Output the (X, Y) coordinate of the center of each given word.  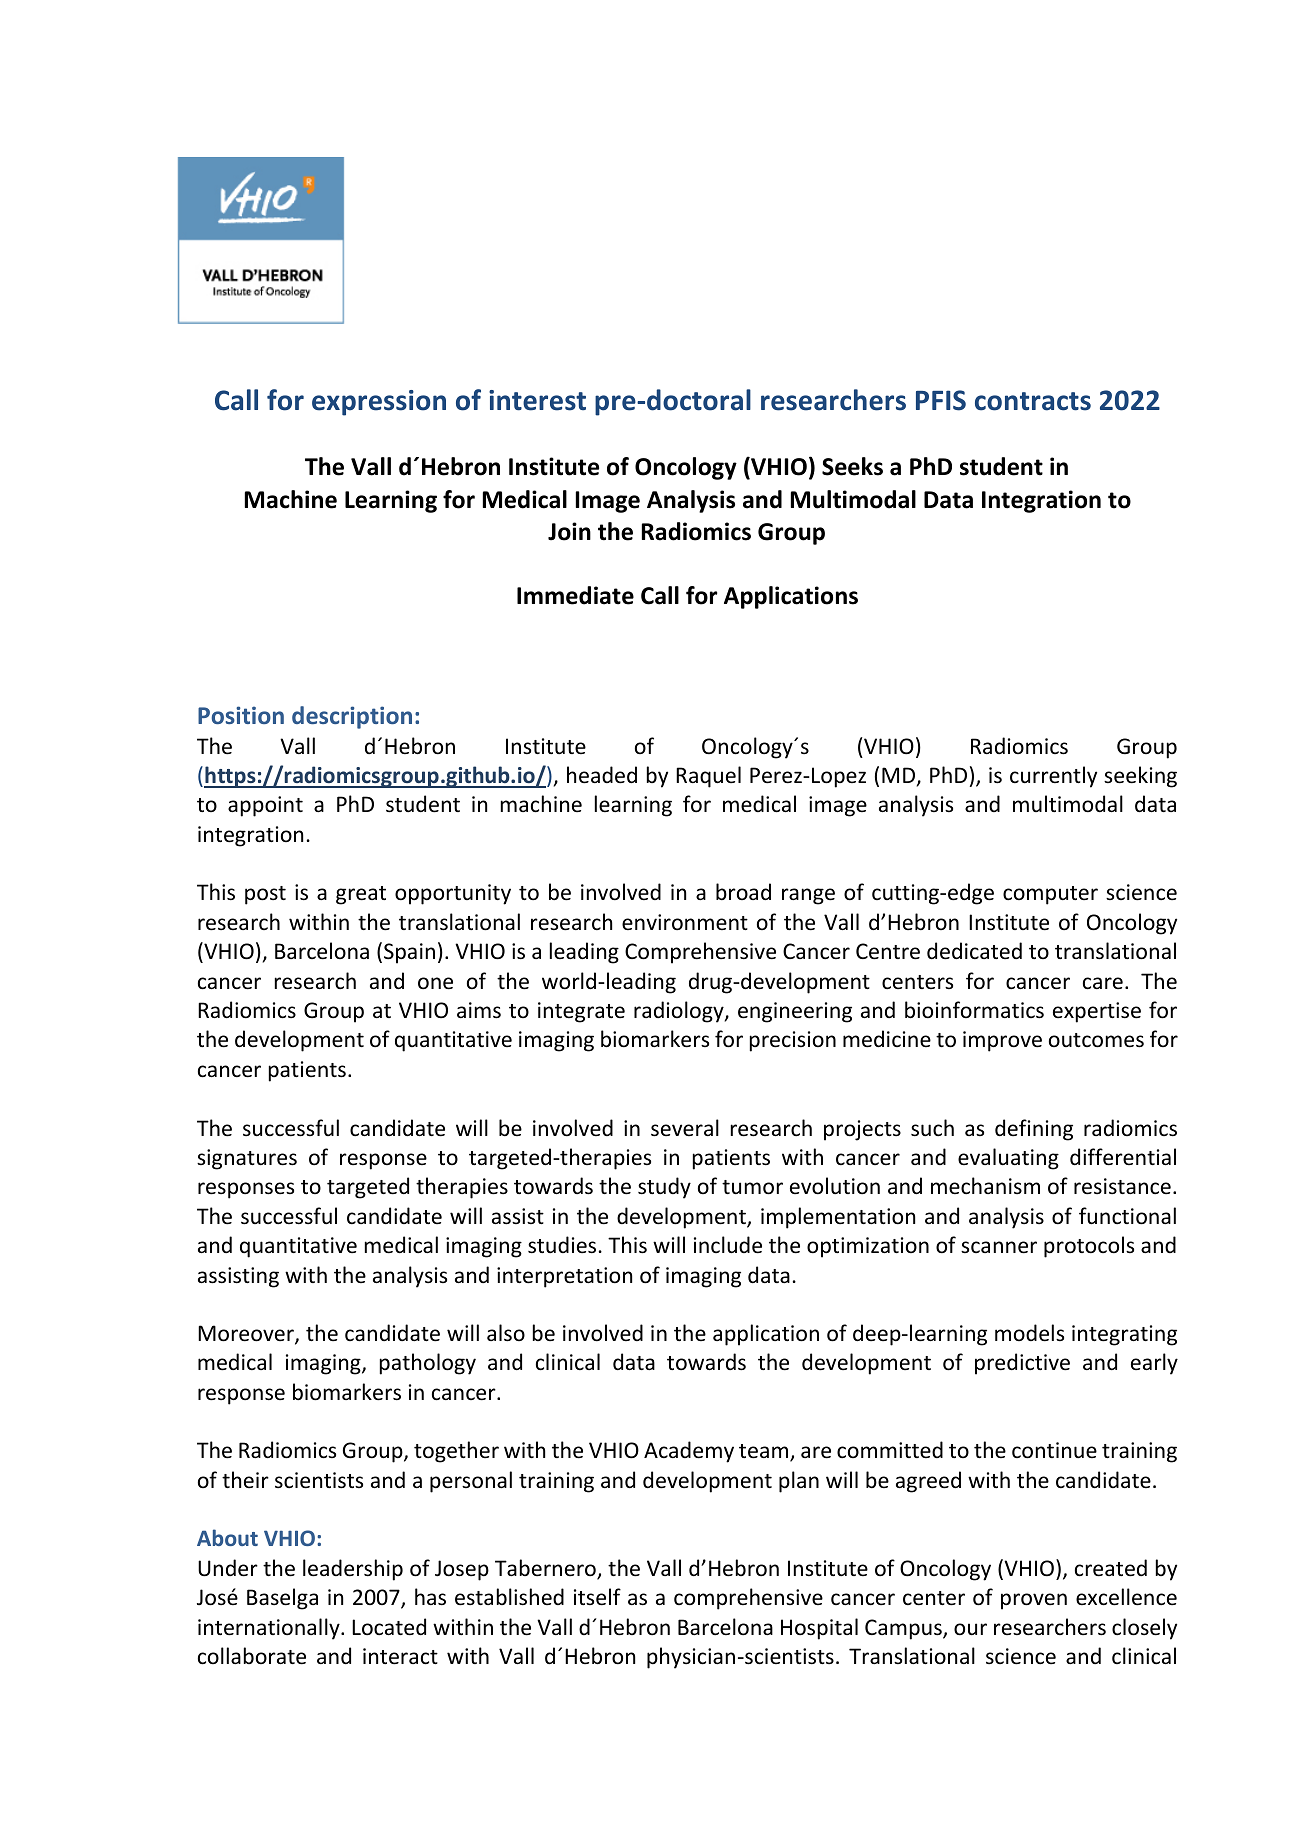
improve (1002, 1041)
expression (379, 403)
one (435, 983)
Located (389, 1627)
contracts (1033, 401)
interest (537, 400)
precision (793, 1041)
